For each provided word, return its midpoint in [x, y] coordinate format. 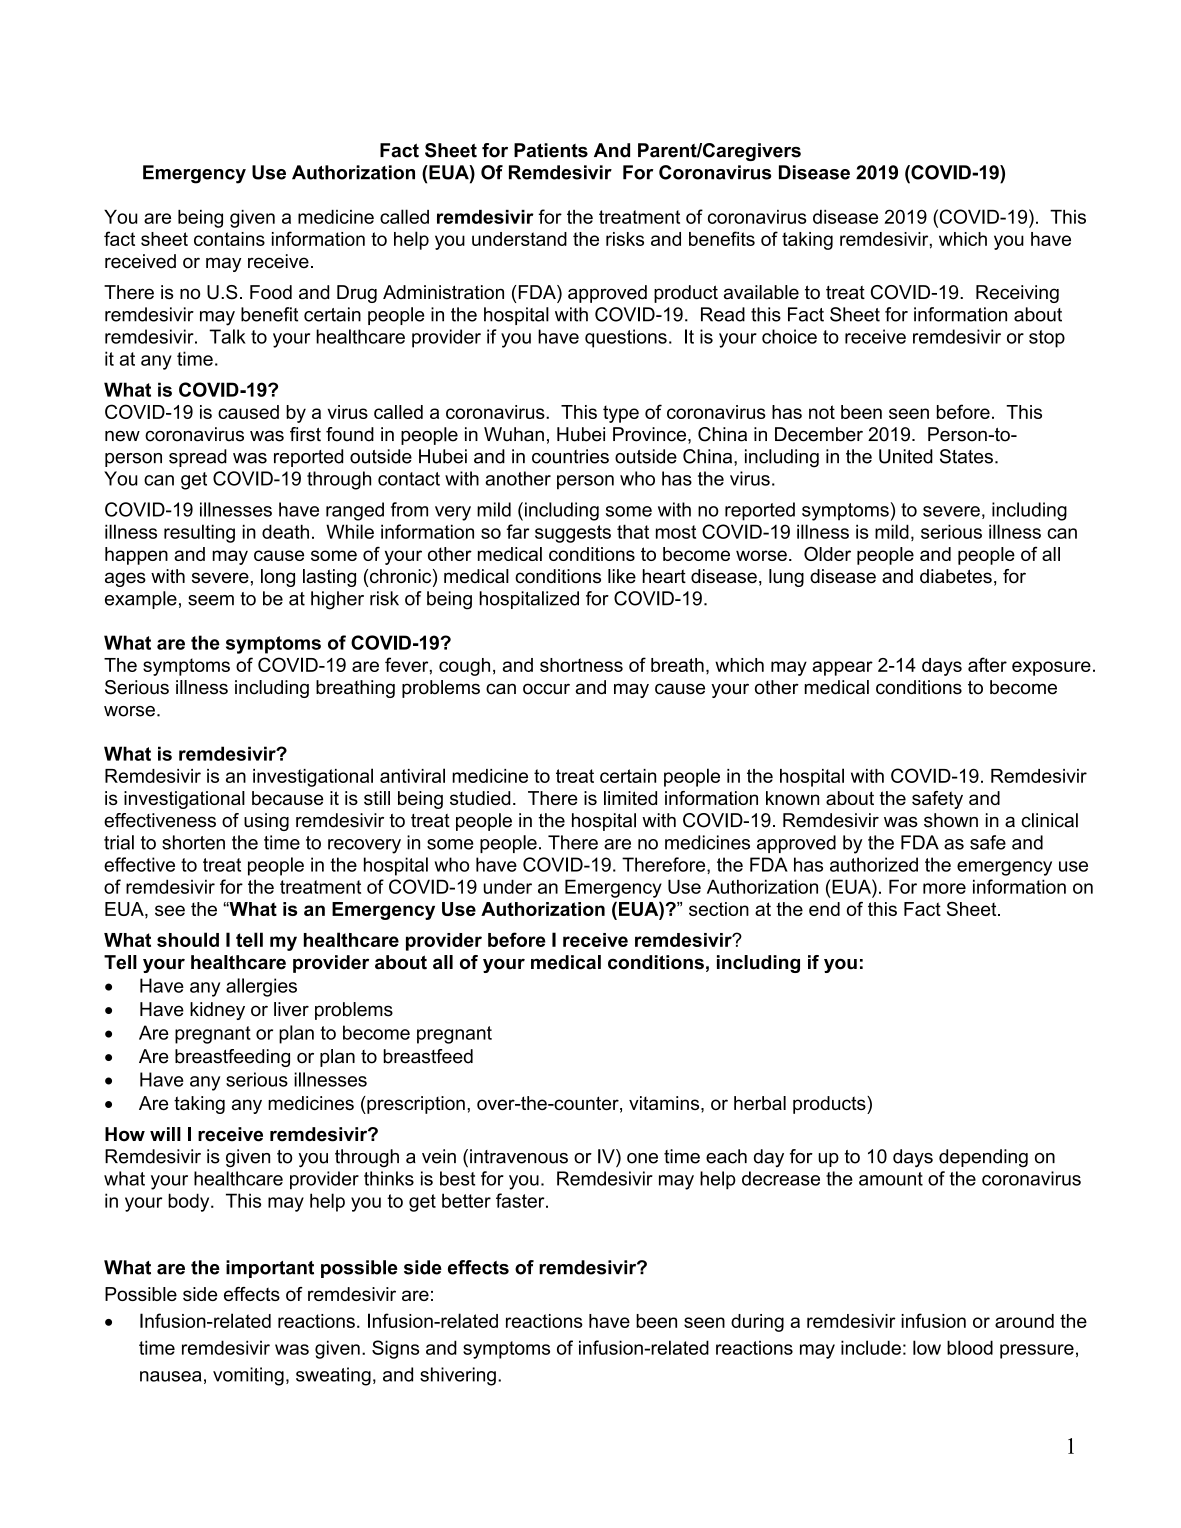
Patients [551, 150]
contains [229, 239]
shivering [458, 1376]
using [266, 822]
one [642, 1158]
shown [951, 820]
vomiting [248, 1376]
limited [630, 798]
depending [983, 1158]
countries [570, 456]
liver [291, 1009]
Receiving [1017, 294]
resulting [199, 533]
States [966, 456]
